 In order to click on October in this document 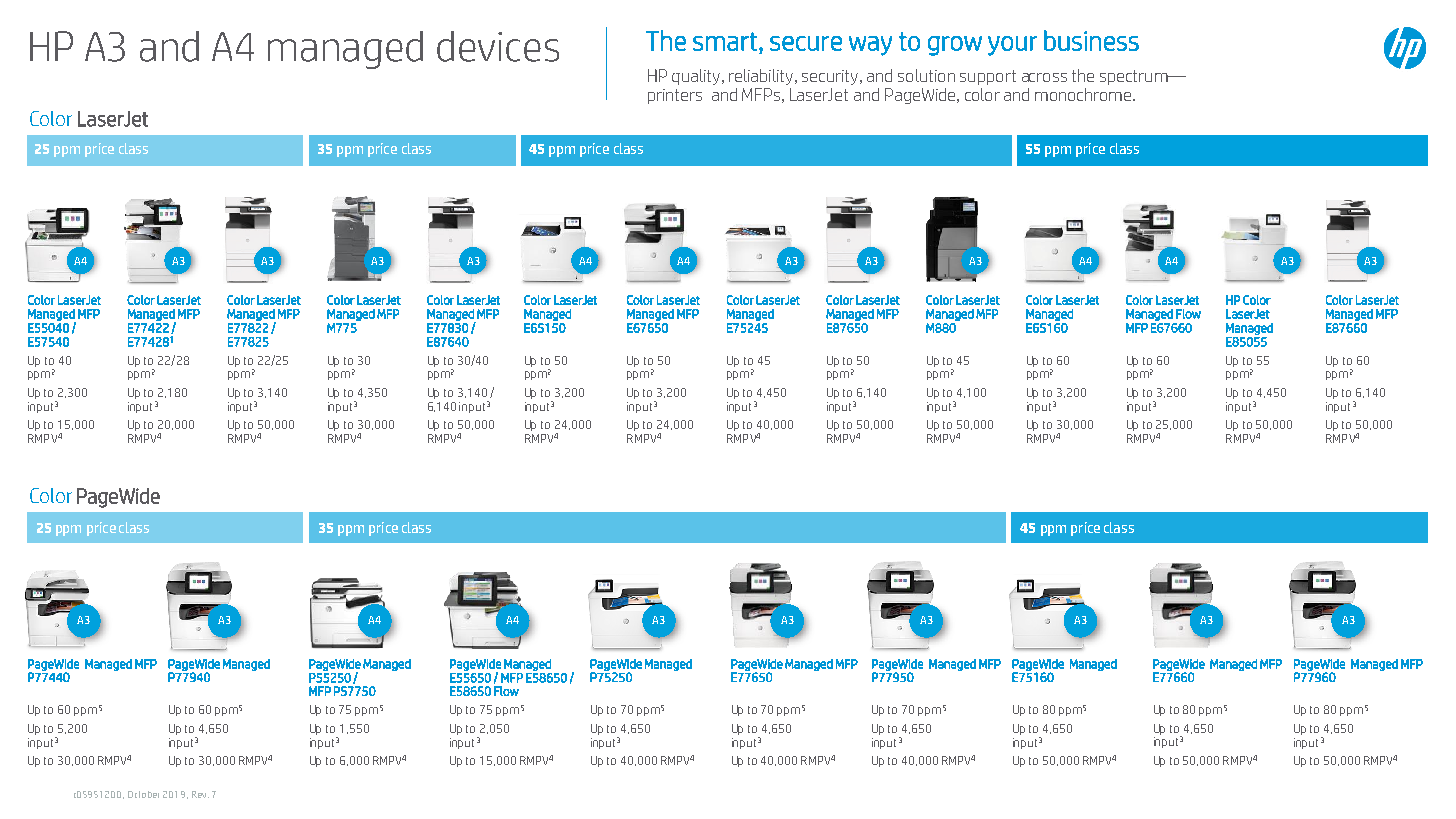, I will do `click(143, 794)`.
